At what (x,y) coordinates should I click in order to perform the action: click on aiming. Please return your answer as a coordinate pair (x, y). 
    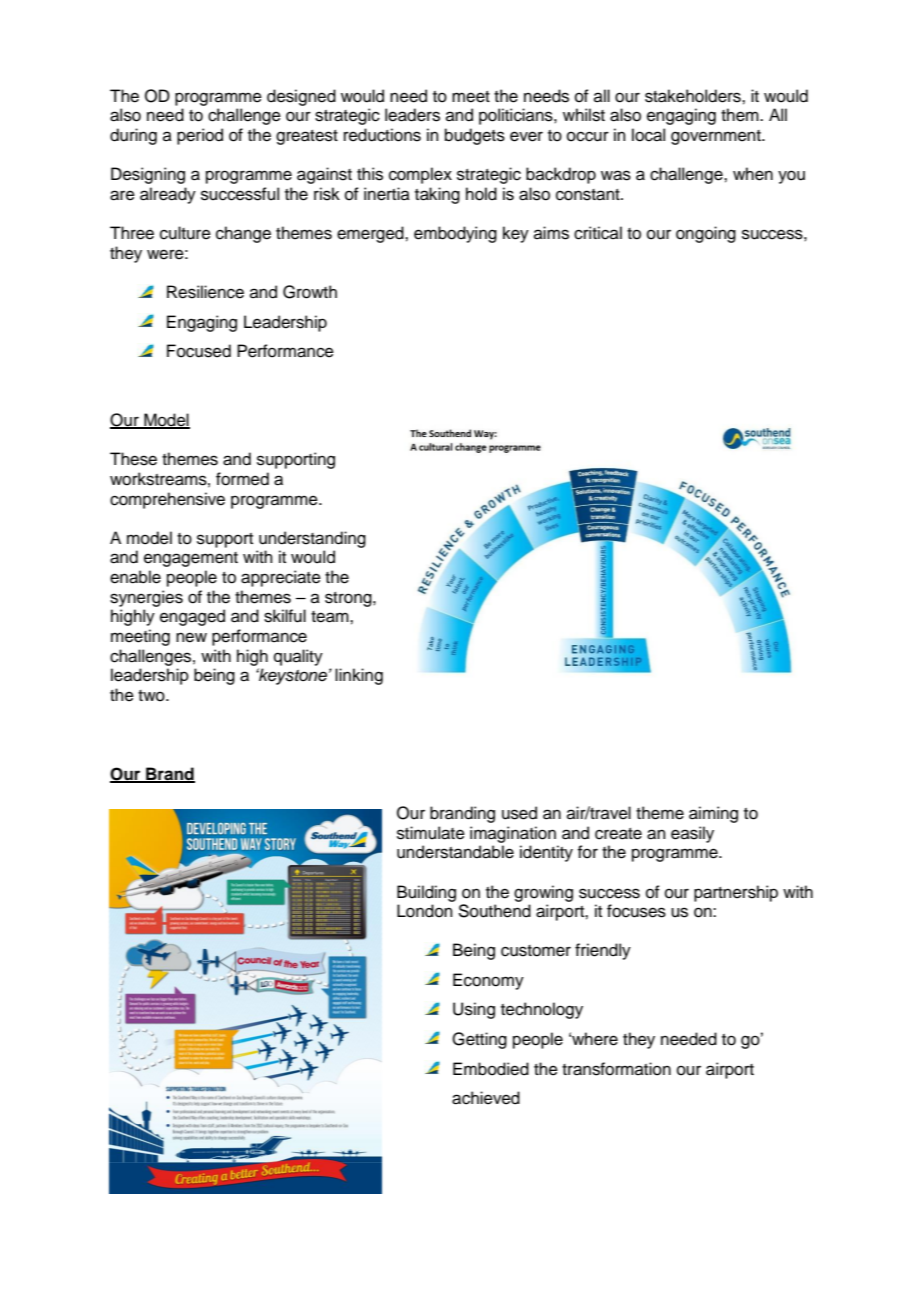
    Looking at the image, I should click on (713, 814).
